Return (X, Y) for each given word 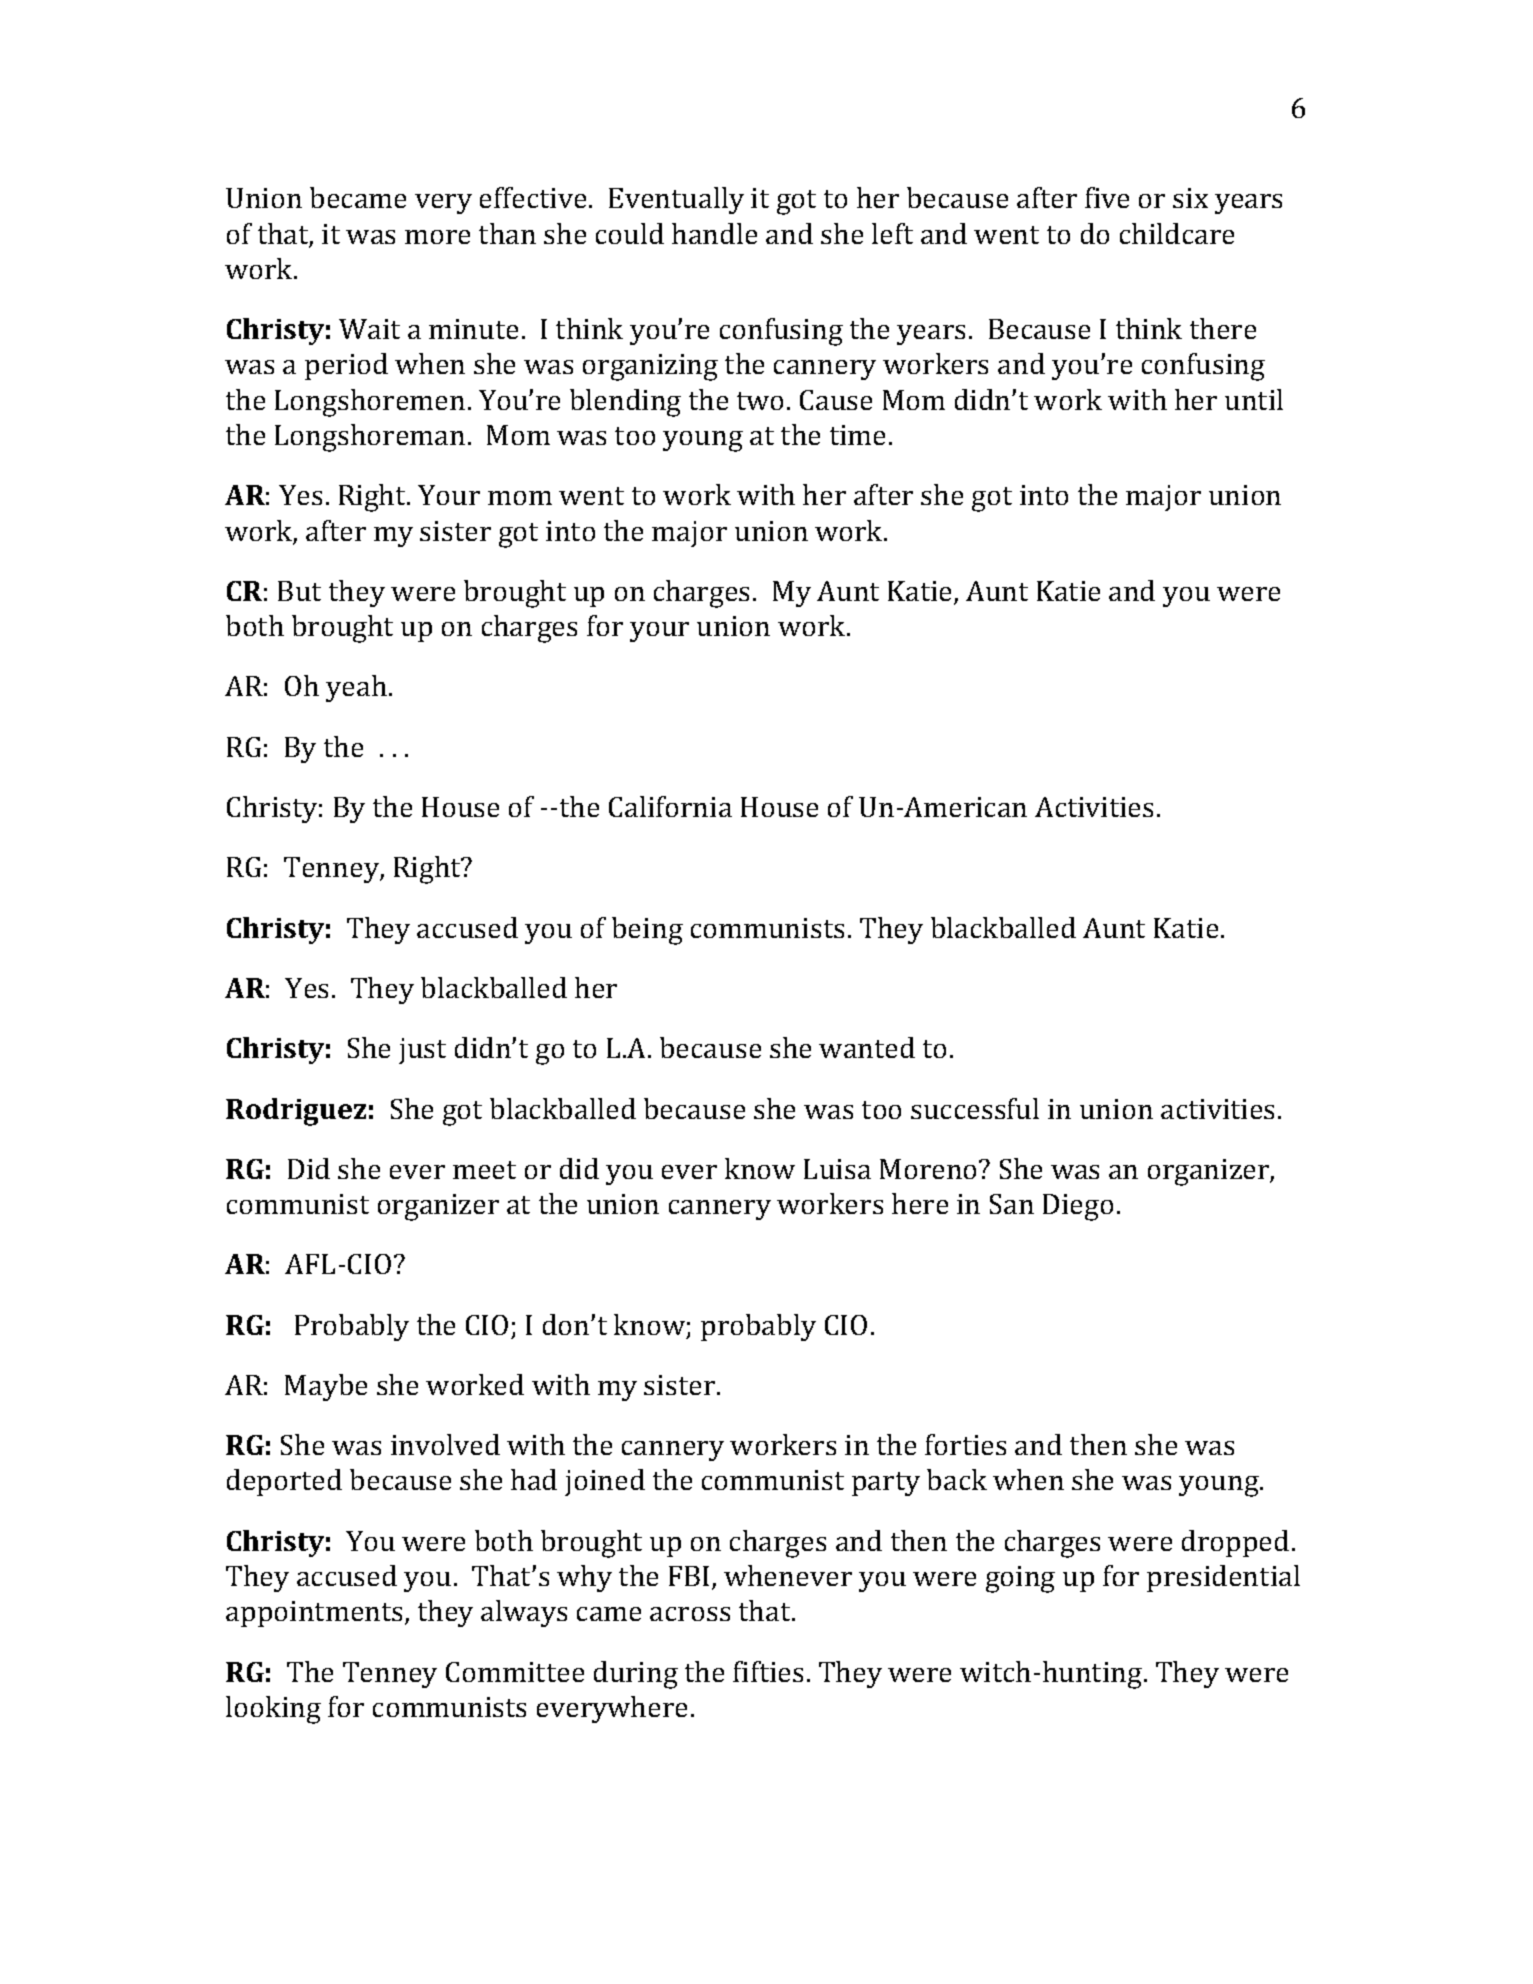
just (422, 1051)
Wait (369, 329)
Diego (1078, 1207)
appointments (314, 1614)
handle (714, 233)
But (299, 591)
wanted (867, 1047)
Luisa (837, 1169)
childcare (1177, 233)
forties (965, 1444)
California (670, 806)
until (1254, 399)
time (857, 435)
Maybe (326, 1387)
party (886, 1484)
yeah (356, 688)
